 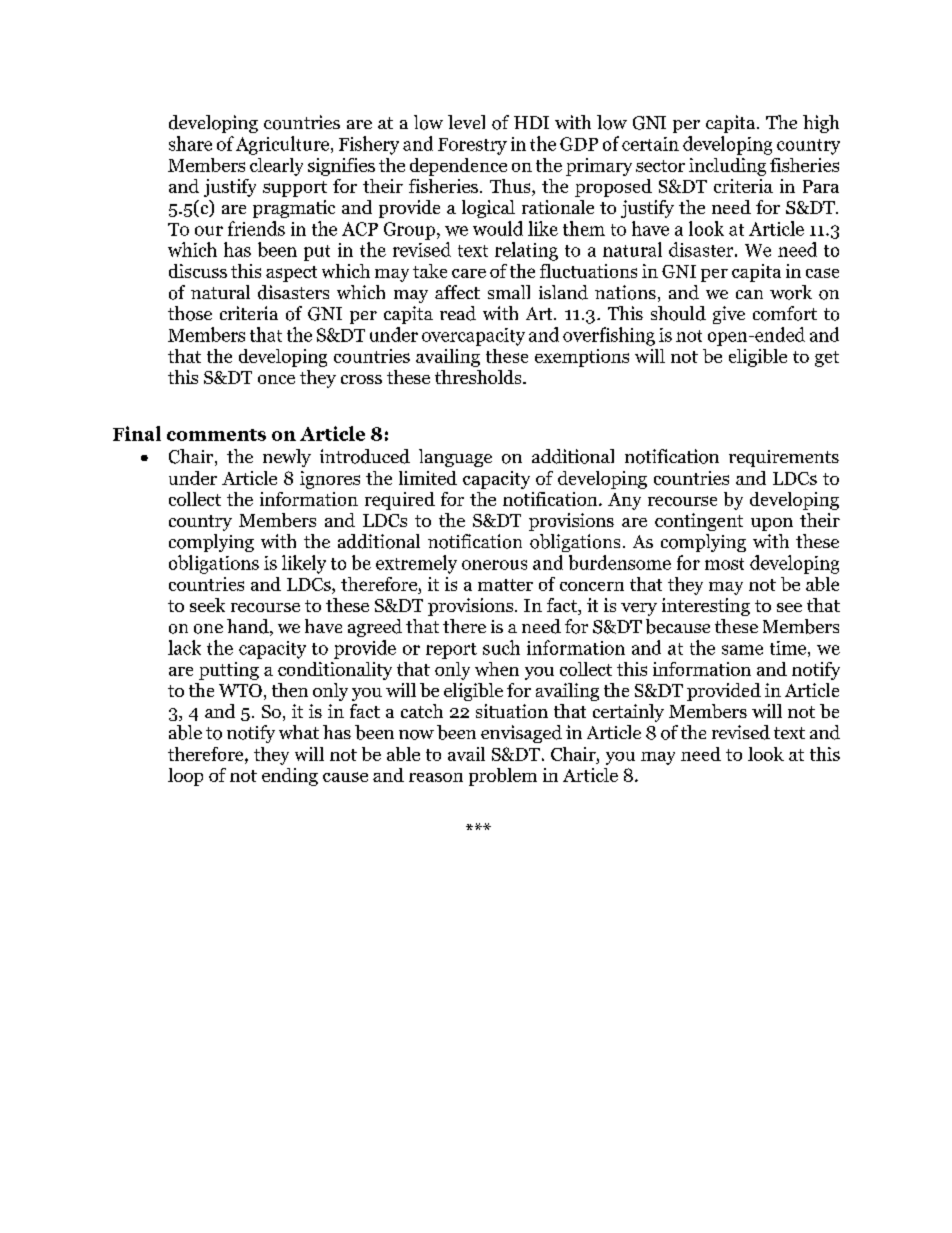 What do you see at coordinates (749, 294) in the document?
I see `can` at bounding box center [749, 294].
